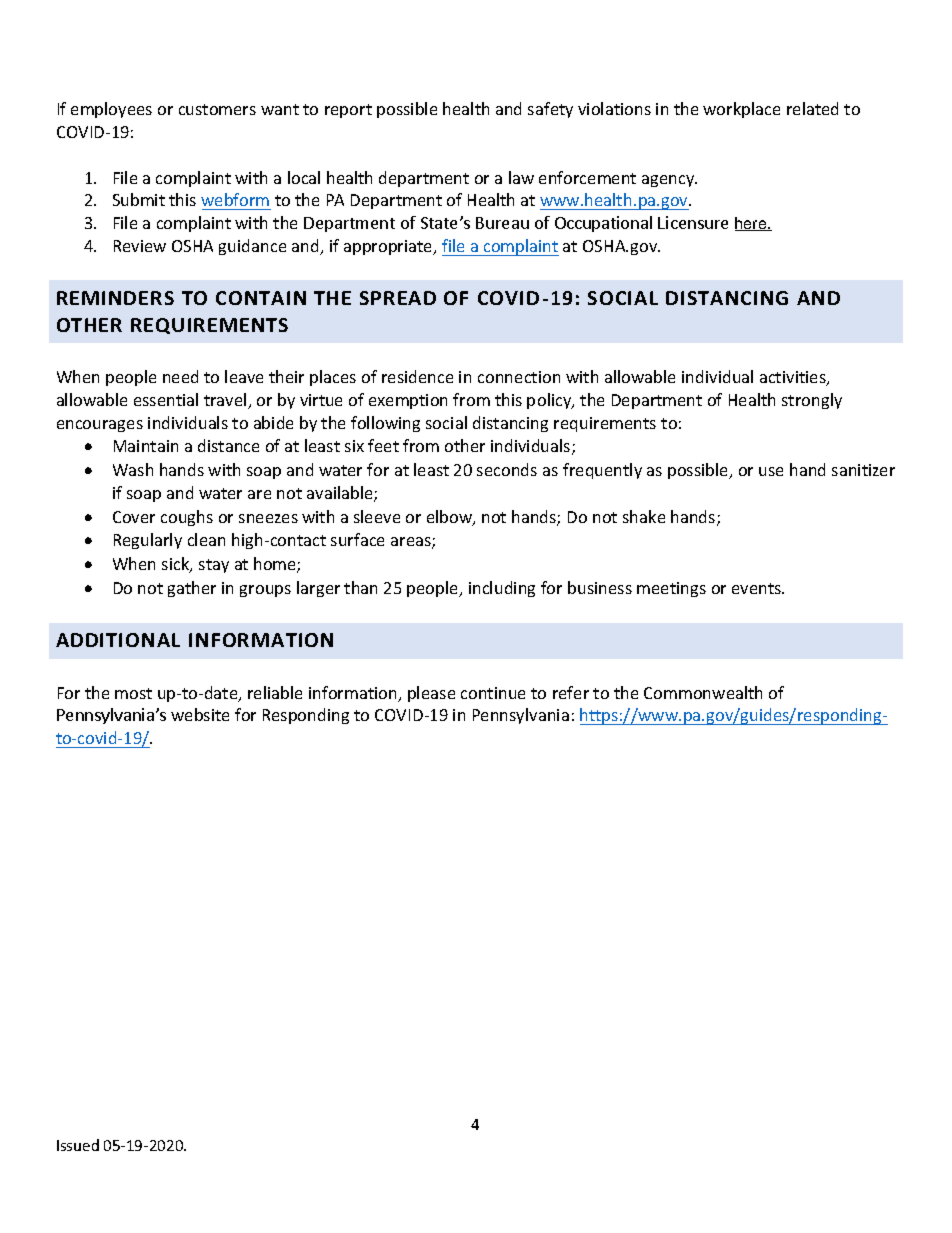 This document has height=1233, width=952. I want to click on connection, so click(519, 377).
